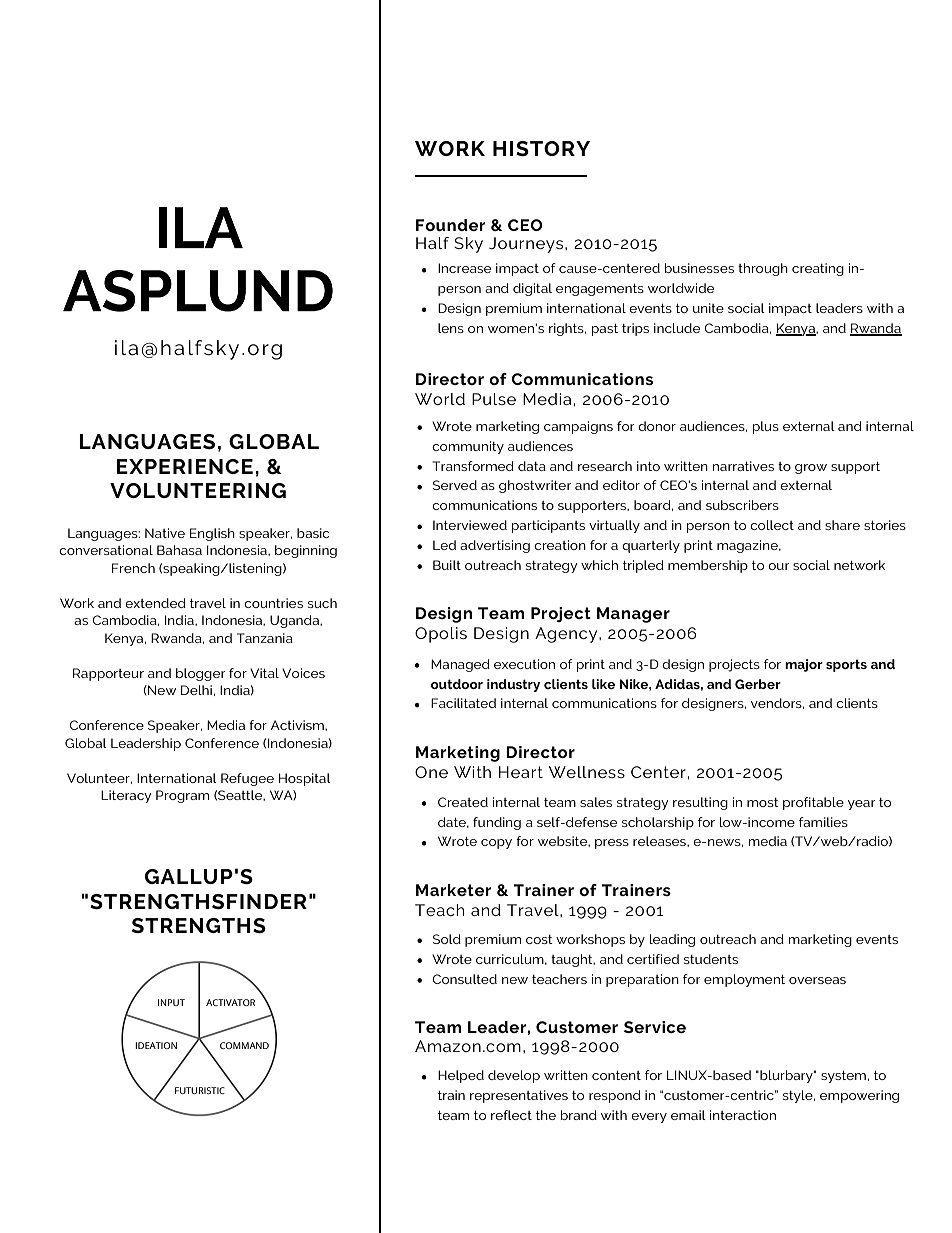  Describe the element at coordinates (823, 822) in the screenshot. I see `families` at that location.
